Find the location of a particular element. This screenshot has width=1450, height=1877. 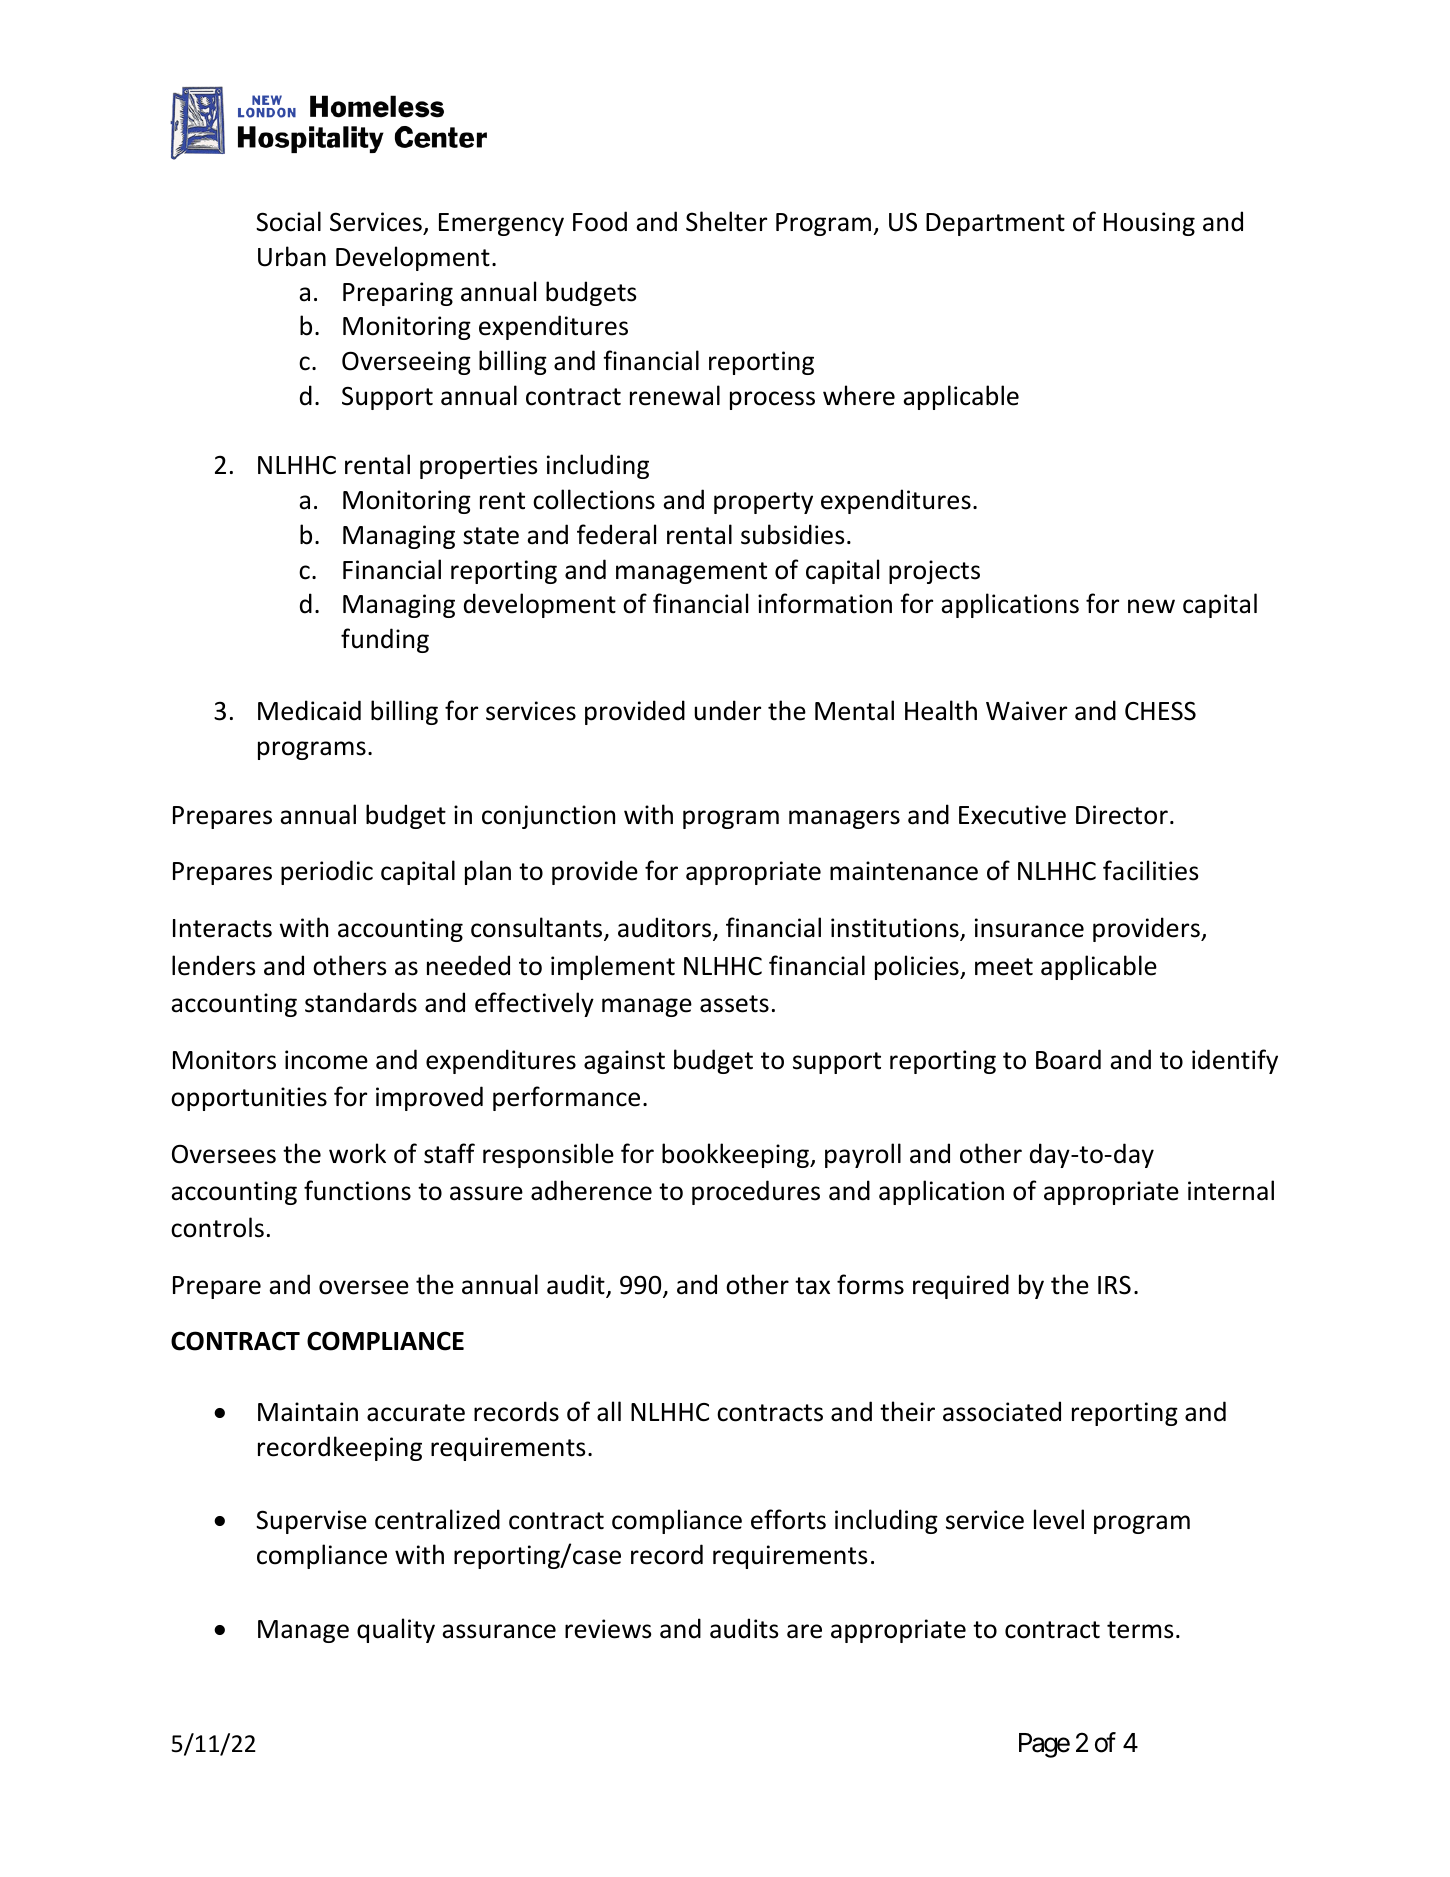

tax is located at coordinates (812, 1286).
